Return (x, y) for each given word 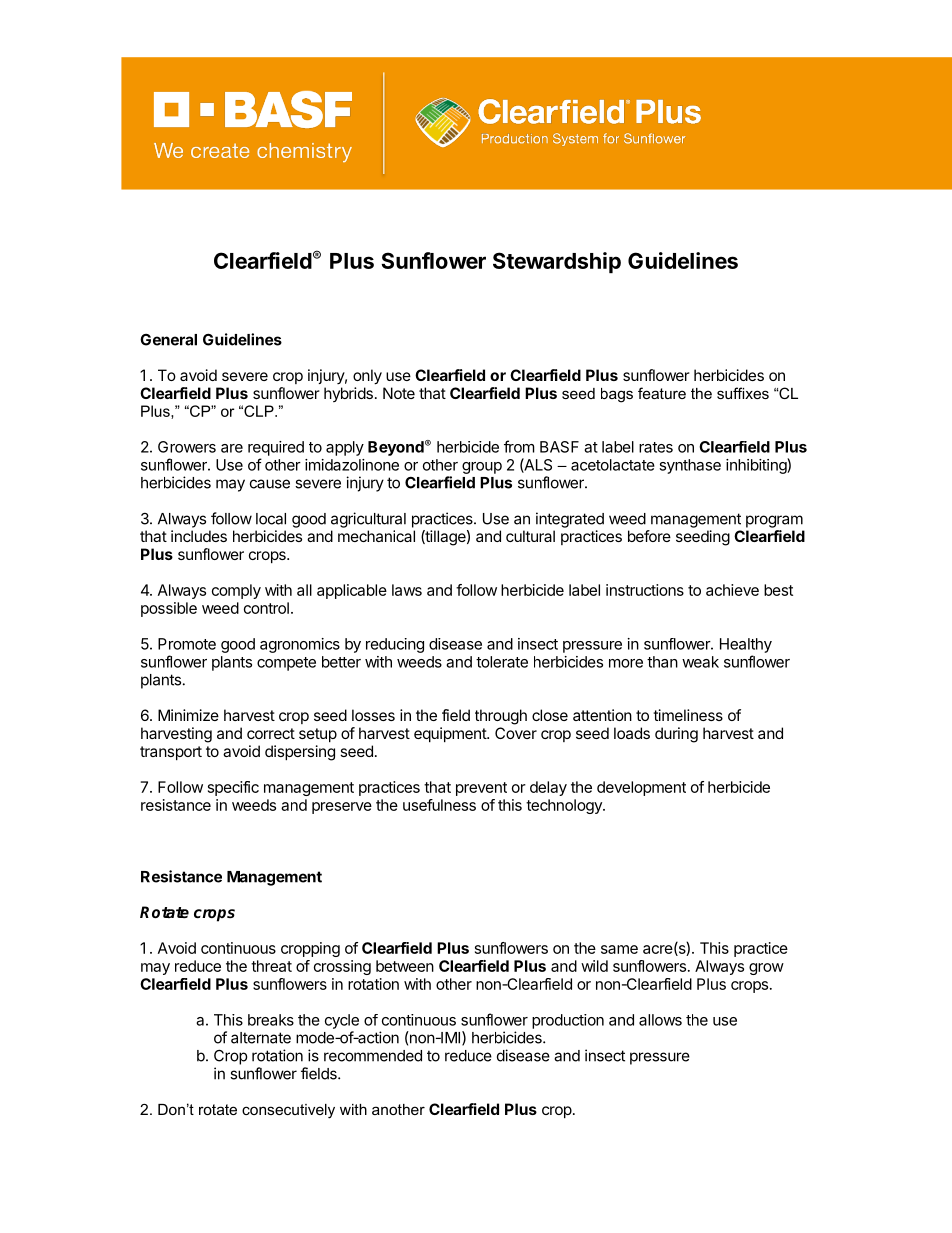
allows (660, 1020)
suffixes (743, 393)
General (168, 340)
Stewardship (557, 262)
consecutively (288, 1111)
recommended (373, 1056)
